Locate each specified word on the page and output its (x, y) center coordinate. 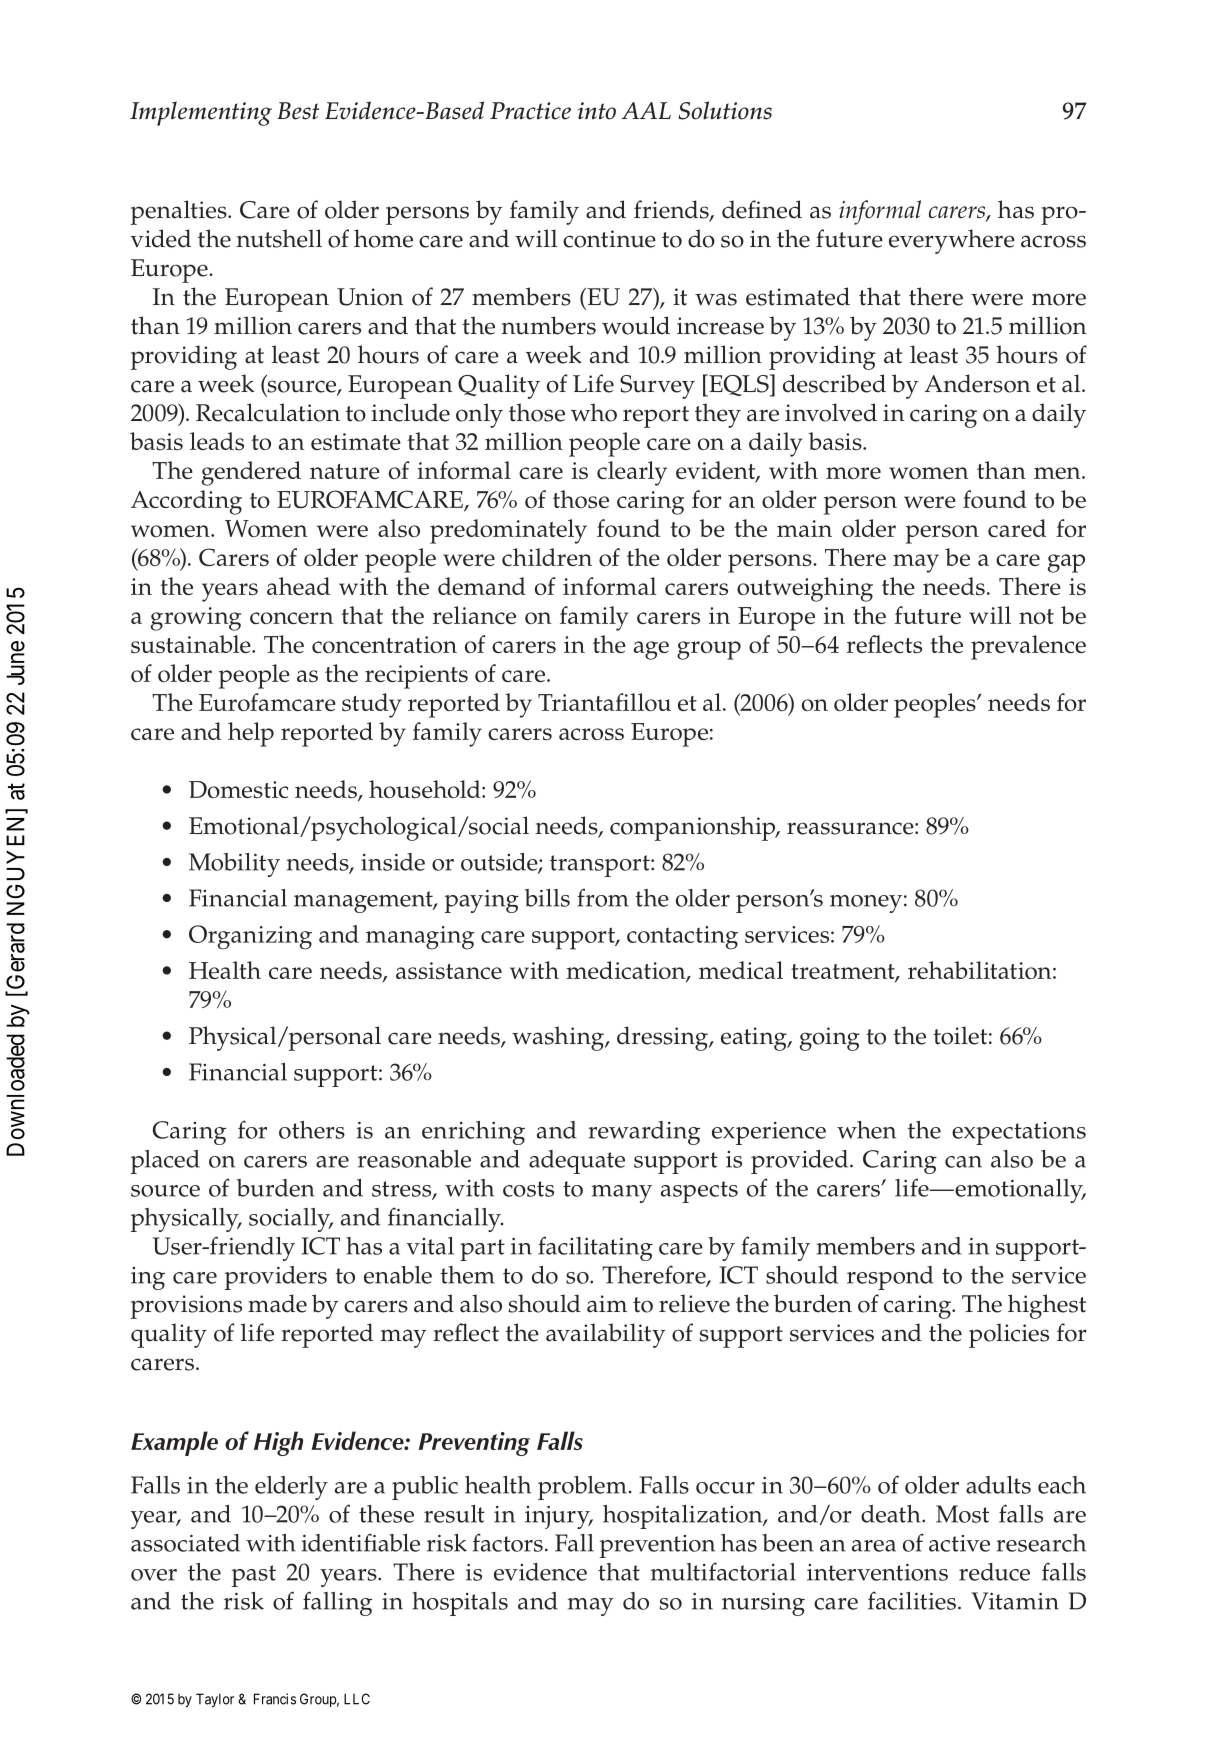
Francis (275, 1699)
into (597, 111)
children (547, 557)
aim (607, 1304)
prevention (657, 1546)
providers (276, 1278)
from (603, 897)
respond (890, 1278)
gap (1066, 563)
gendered (251, 473)
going (830, 1039)
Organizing (250, 937)
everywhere (952, 241)
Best (298, 111)
